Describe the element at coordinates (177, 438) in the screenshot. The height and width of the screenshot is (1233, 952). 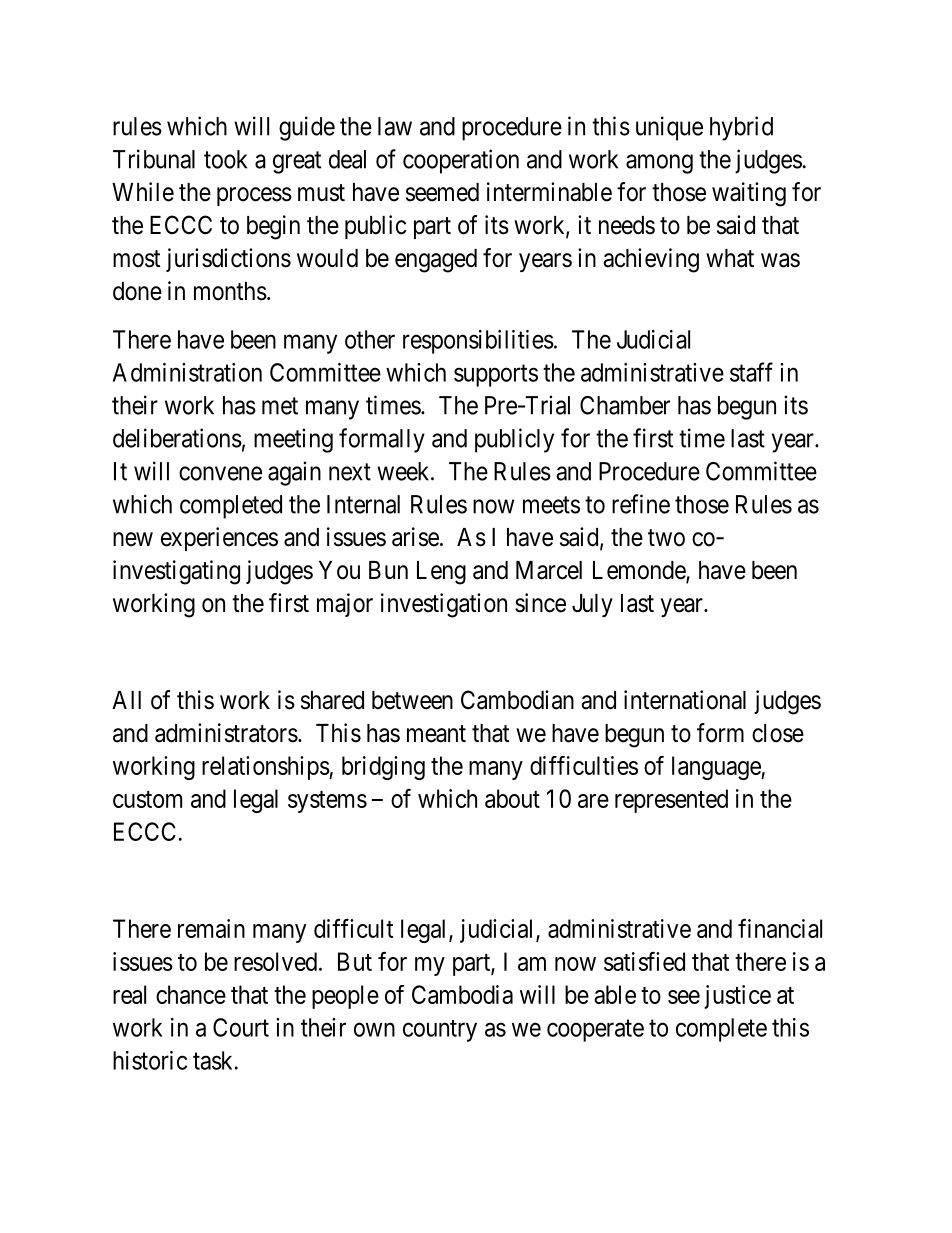
I see `deliberations` at that location.
